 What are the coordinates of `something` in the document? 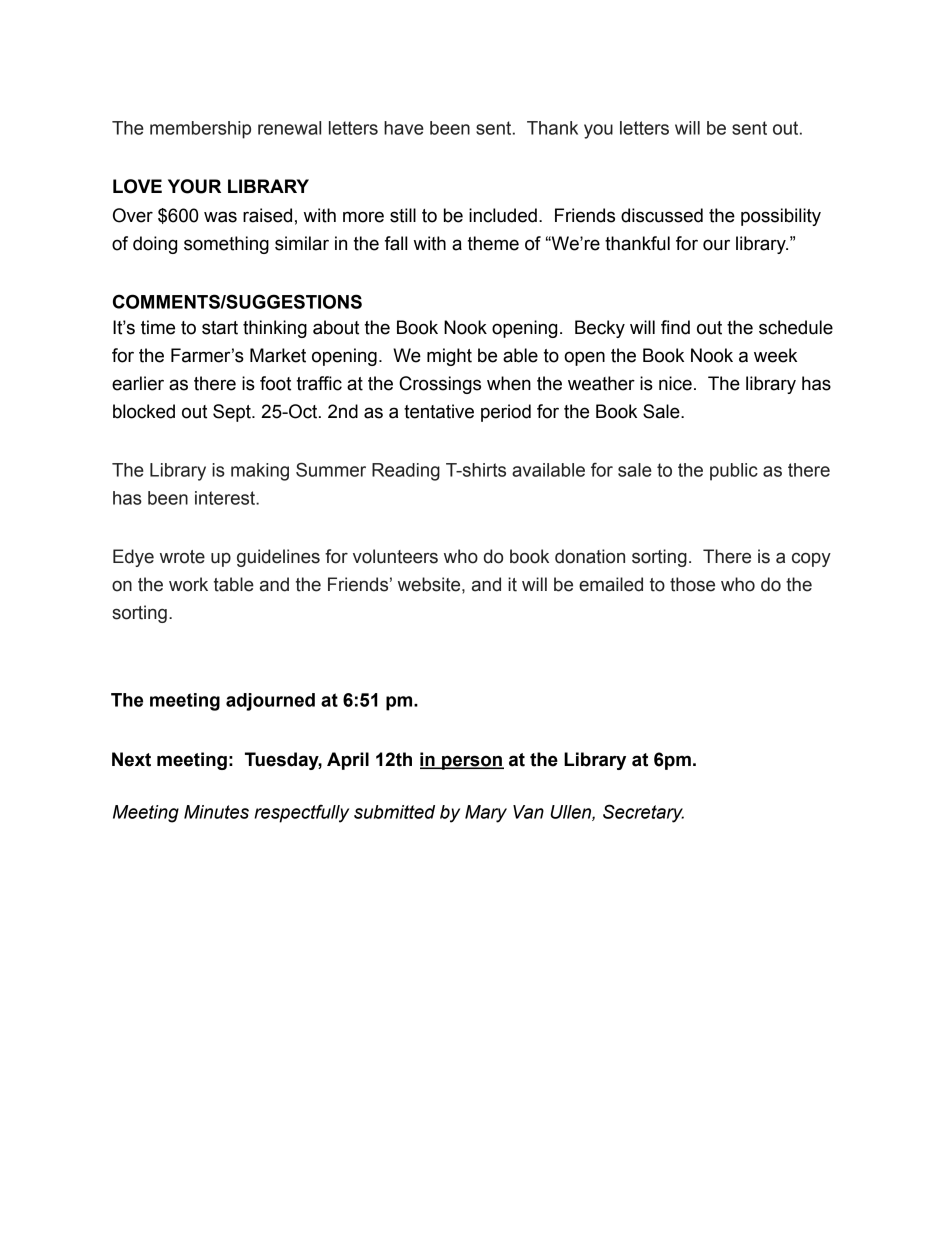 It's located at (226, 245).
